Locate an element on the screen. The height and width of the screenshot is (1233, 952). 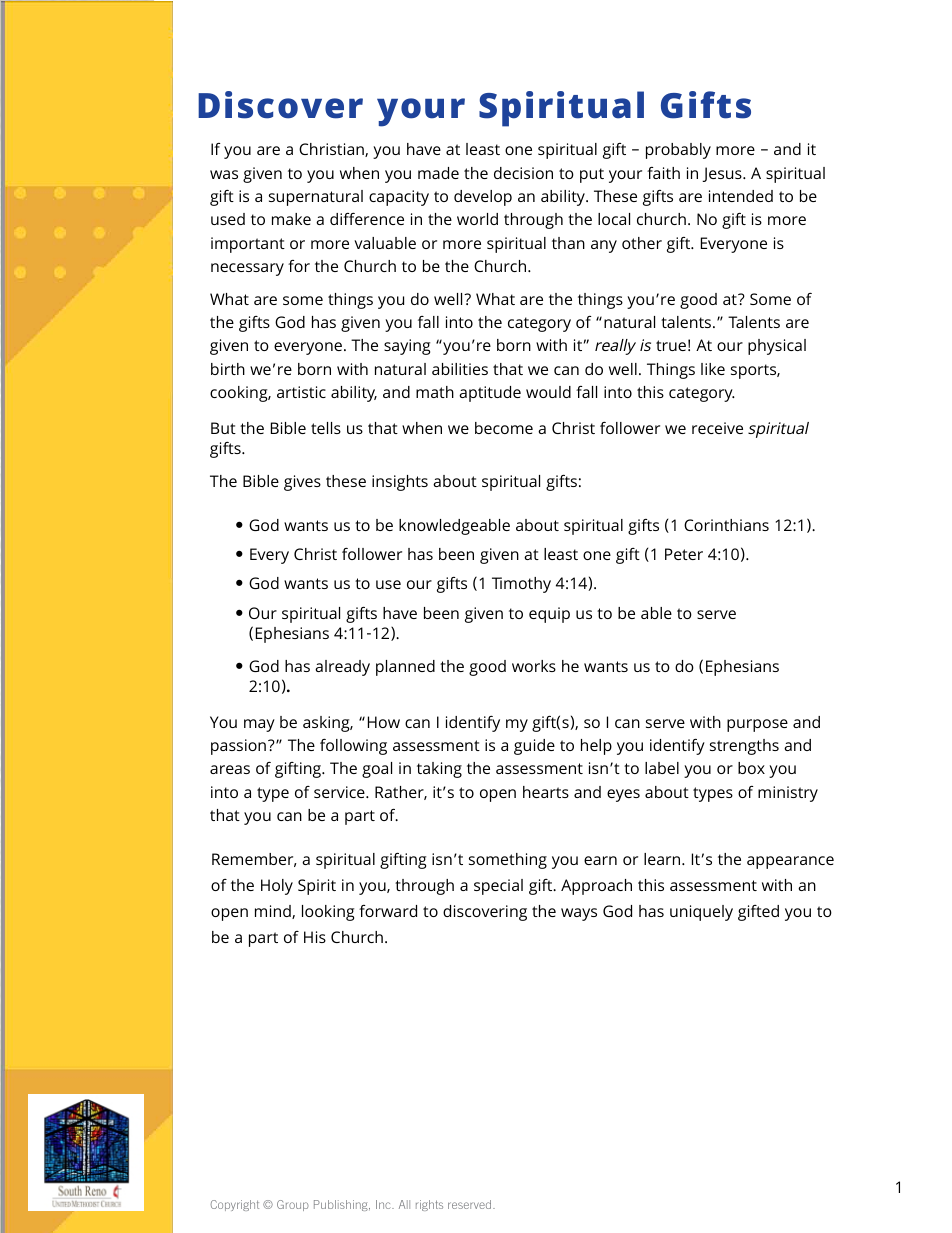
Group is located at coordinates (293, 1205).
